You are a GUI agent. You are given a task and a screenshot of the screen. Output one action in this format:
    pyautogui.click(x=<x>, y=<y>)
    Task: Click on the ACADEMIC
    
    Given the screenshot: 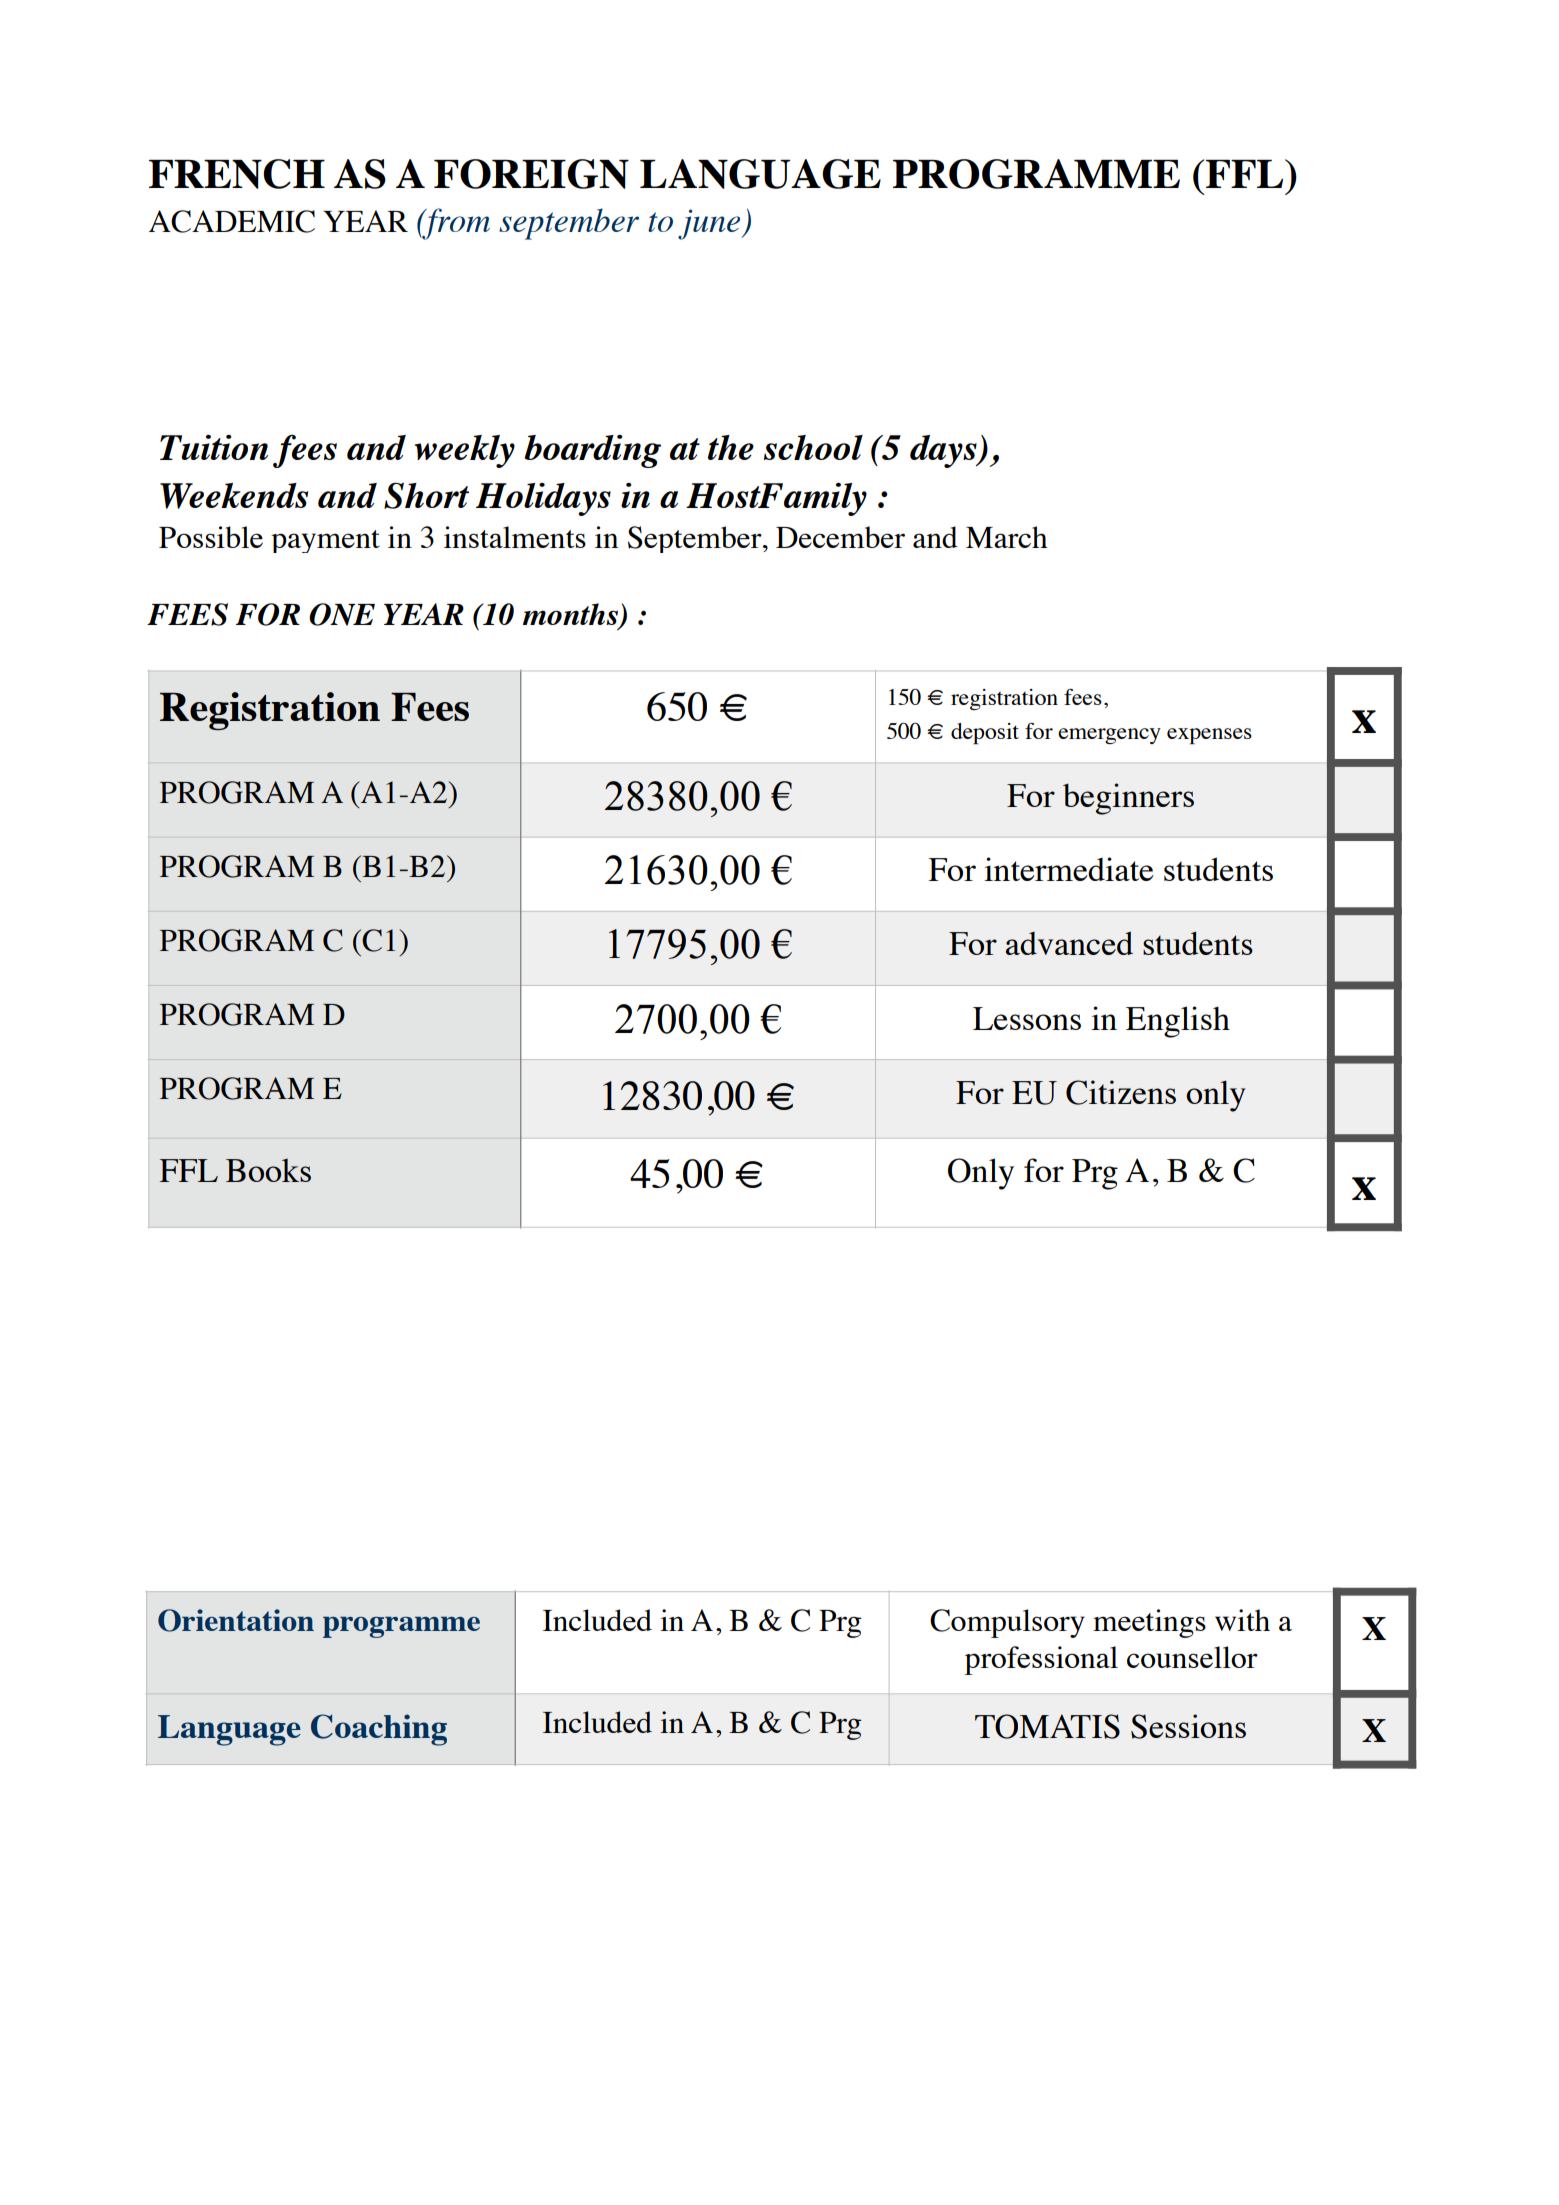 What is the action you would take?
    pyautogui.click(x=232, y=221)
